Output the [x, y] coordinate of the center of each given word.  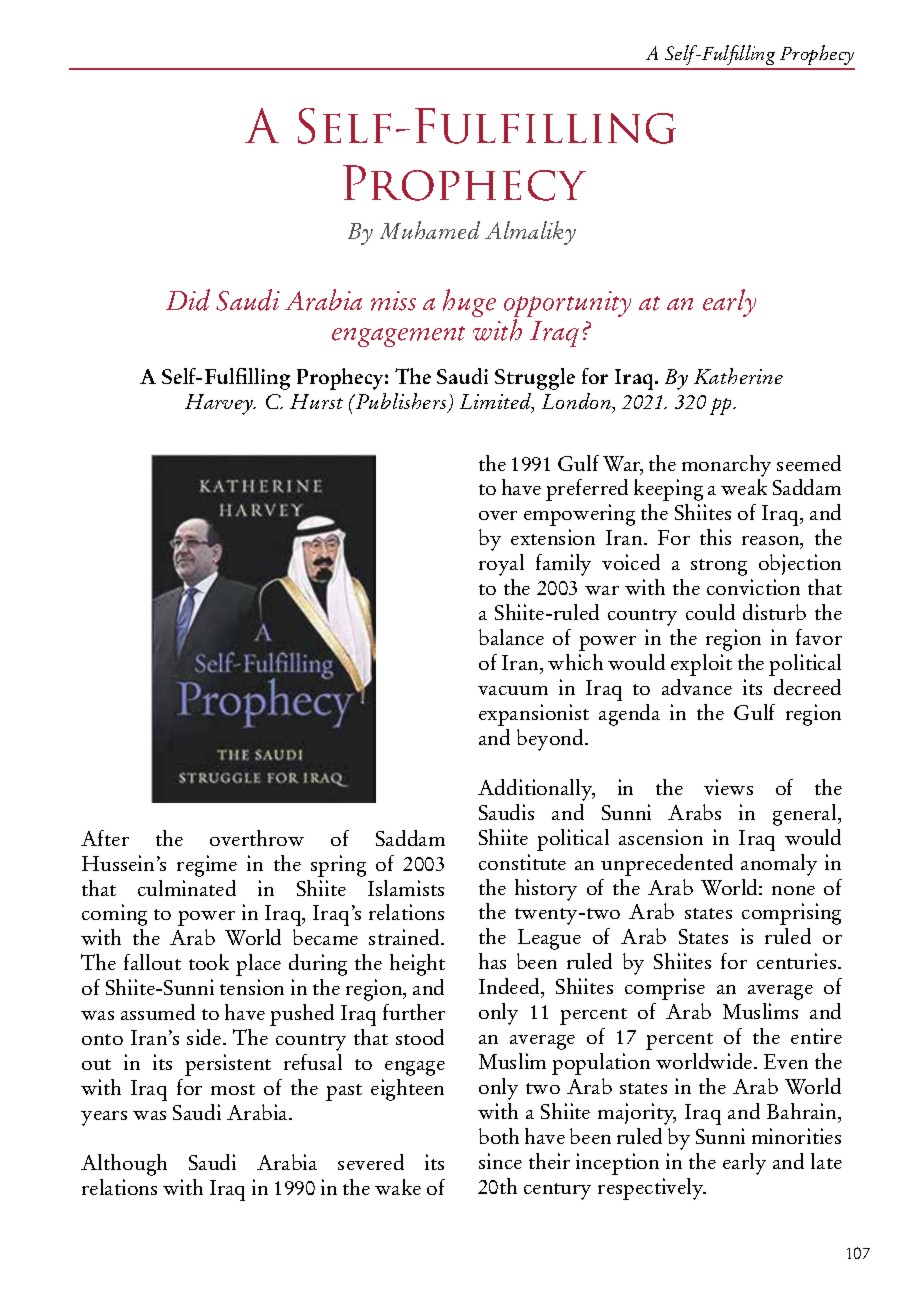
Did [188, 300]
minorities [796, 1136]
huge [469, 303]
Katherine [738, 376]
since [500, 1161]
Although [124, 1165]
